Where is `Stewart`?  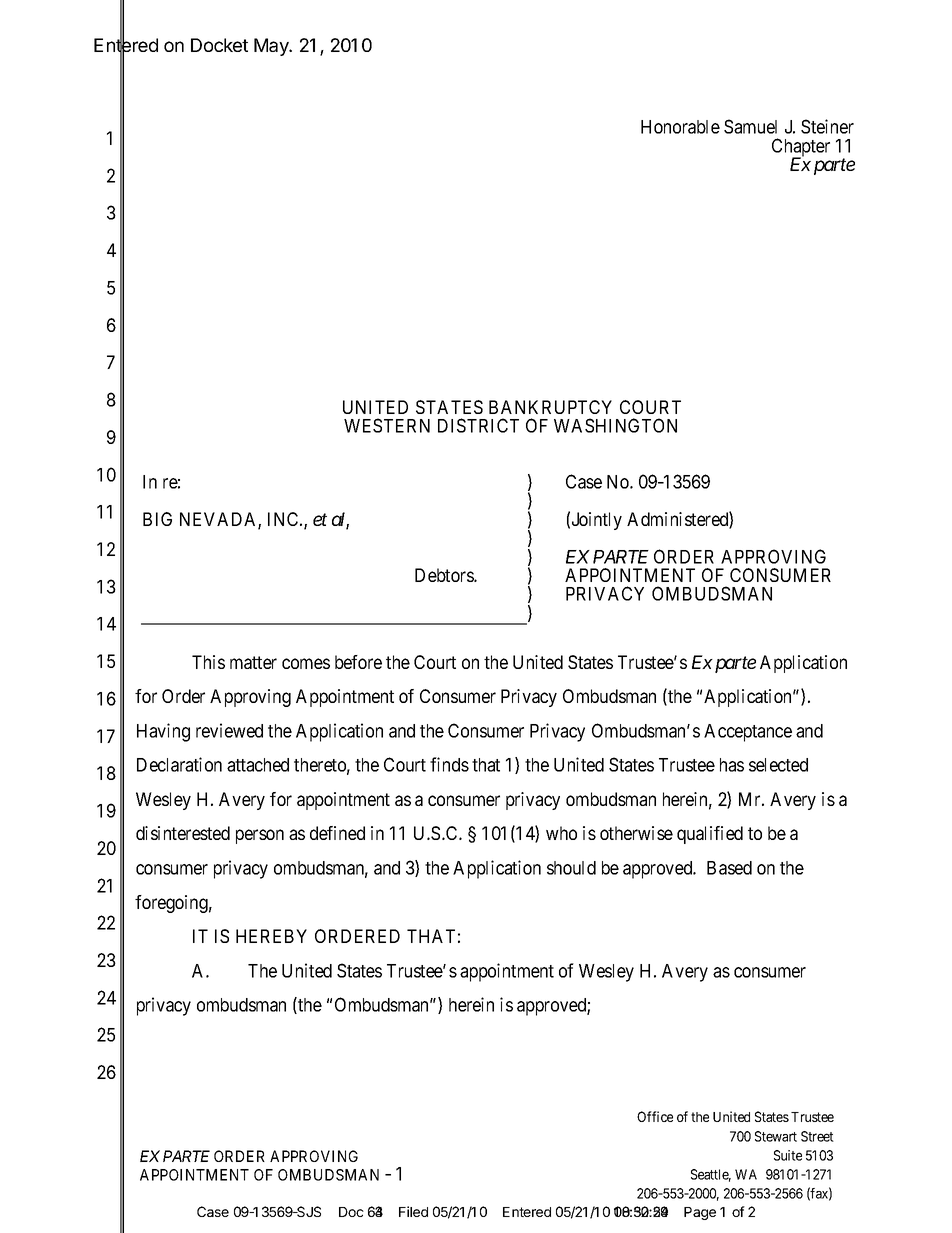 Stewart is located at coordinates (776, 1136).
